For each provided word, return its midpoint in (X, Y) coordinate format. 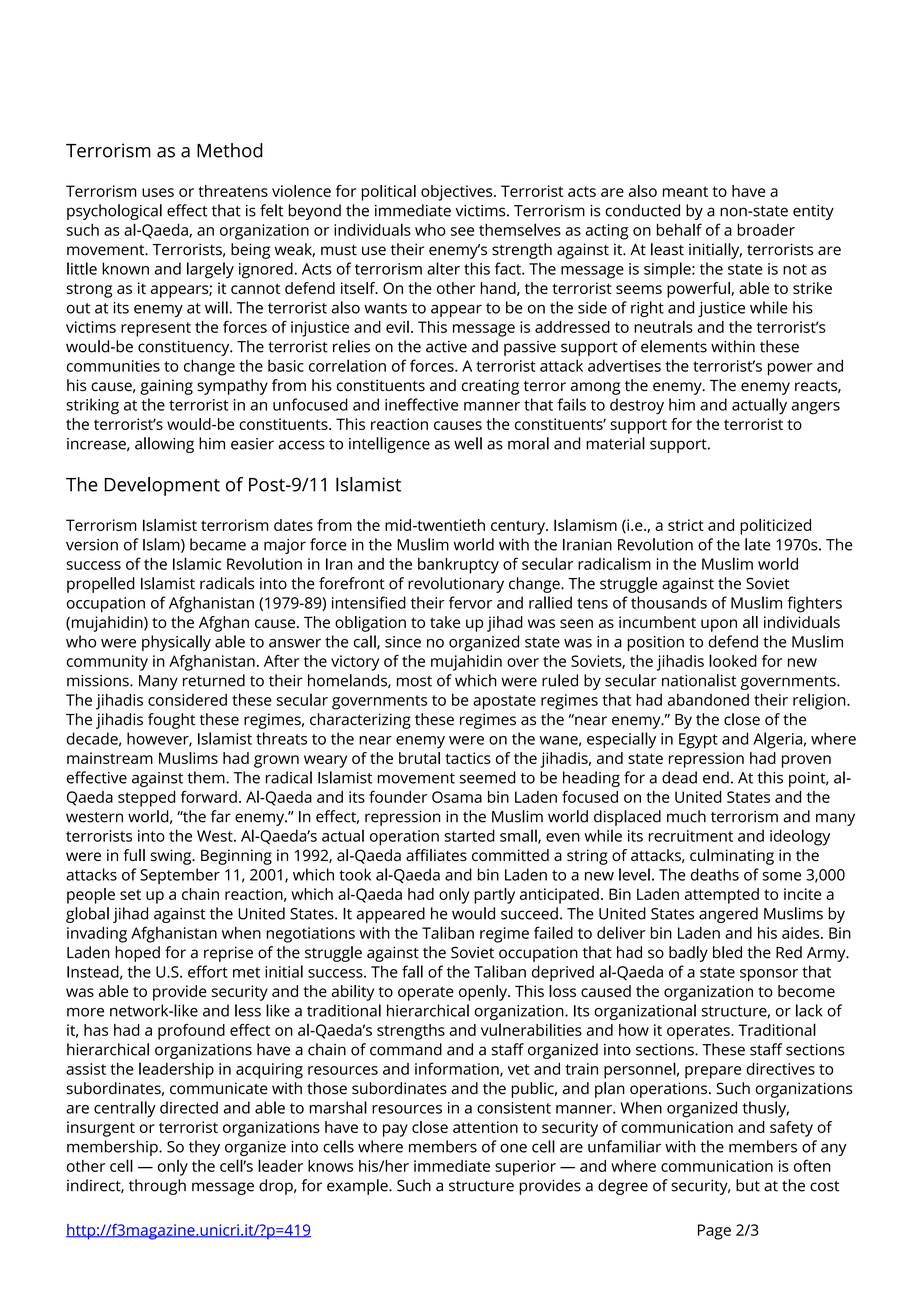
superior (525, 1168)
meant (685, 191)
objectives (458, 193)
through (157, 1187)
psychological (114, 212)
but (748, 1185)
